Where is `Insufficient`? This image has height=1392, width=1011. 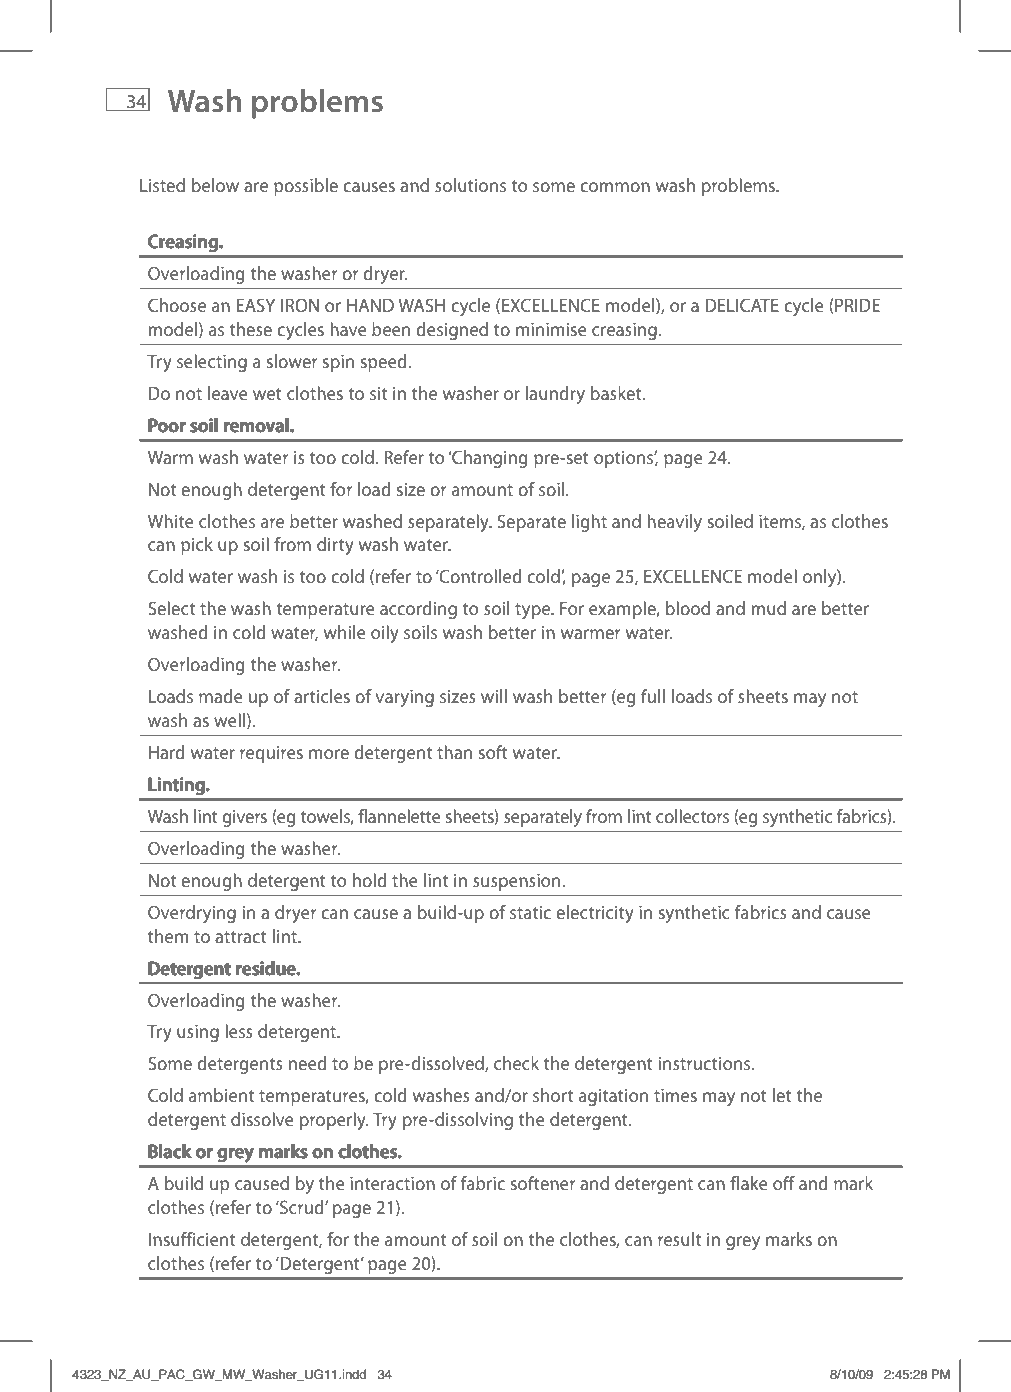
Insufficient is located at coordinates (192, 1239).
